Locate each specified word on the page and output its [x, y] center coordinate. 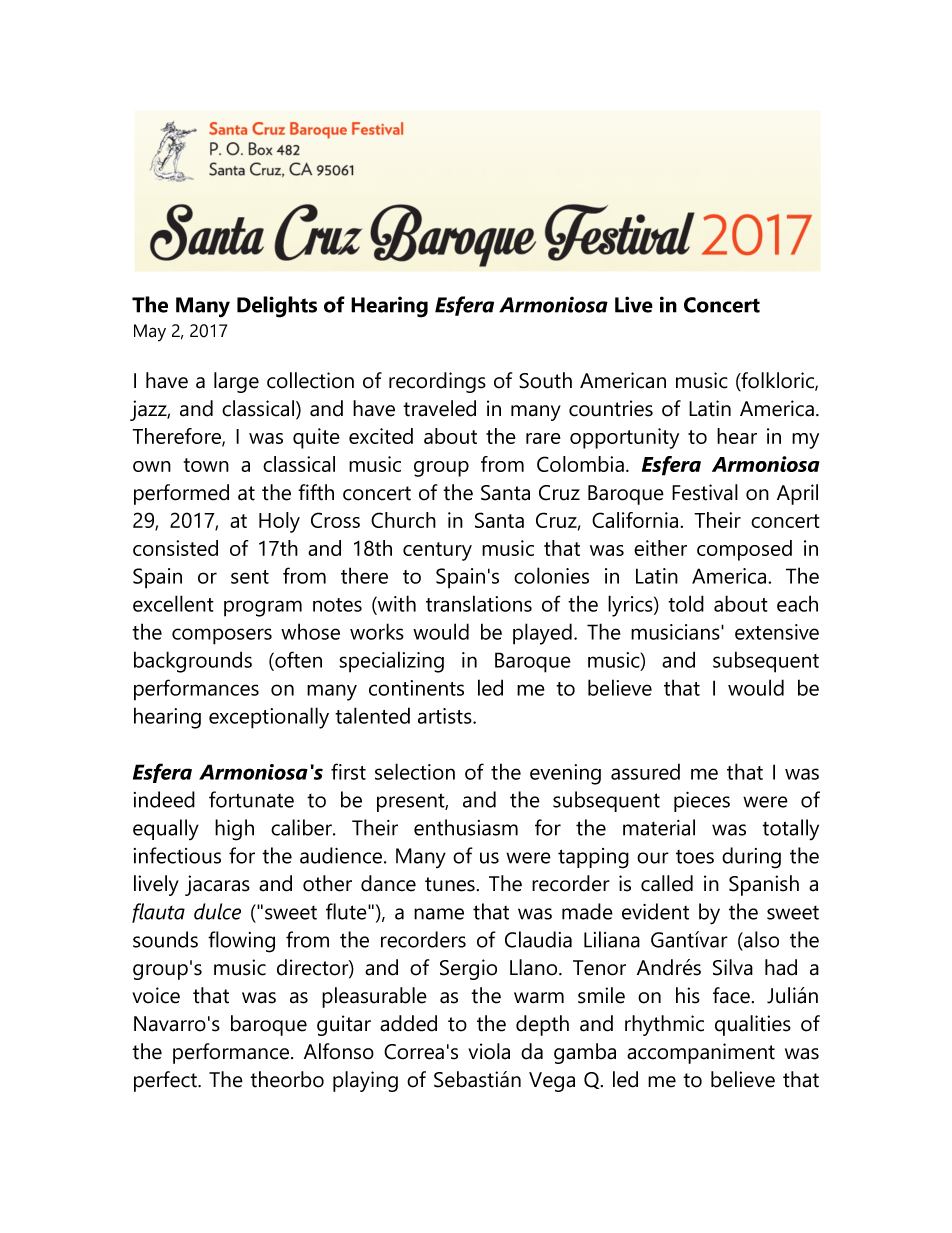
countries [611, 408]
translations [479, 603]
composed [744, 550]
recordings [437, 382]
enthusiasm [466, 827]
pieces [702, 802]
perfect [166, 1081]
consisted [175, 548]
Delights [277, 307]
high [234, 830]
